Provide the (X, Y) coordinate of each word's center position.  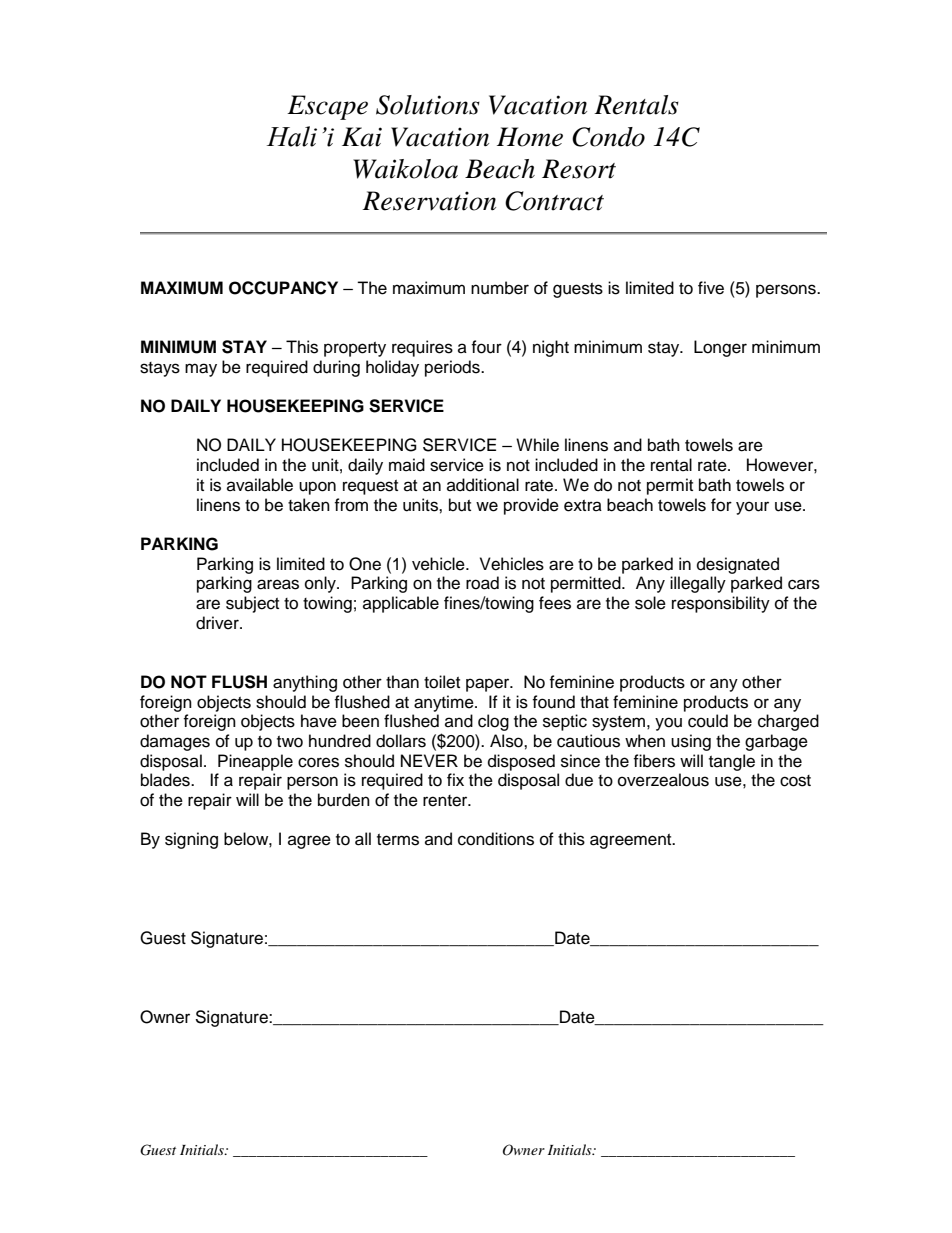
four (486, 347)
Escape (327, 107)
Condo (608, 137)
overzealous (663, 780)
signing (191, 840)
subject (252, 604)
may (201, 370)
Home (530, 137)
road (482, 583)
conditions (496, 839)
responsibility (721, 604)
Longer (720, 348)
